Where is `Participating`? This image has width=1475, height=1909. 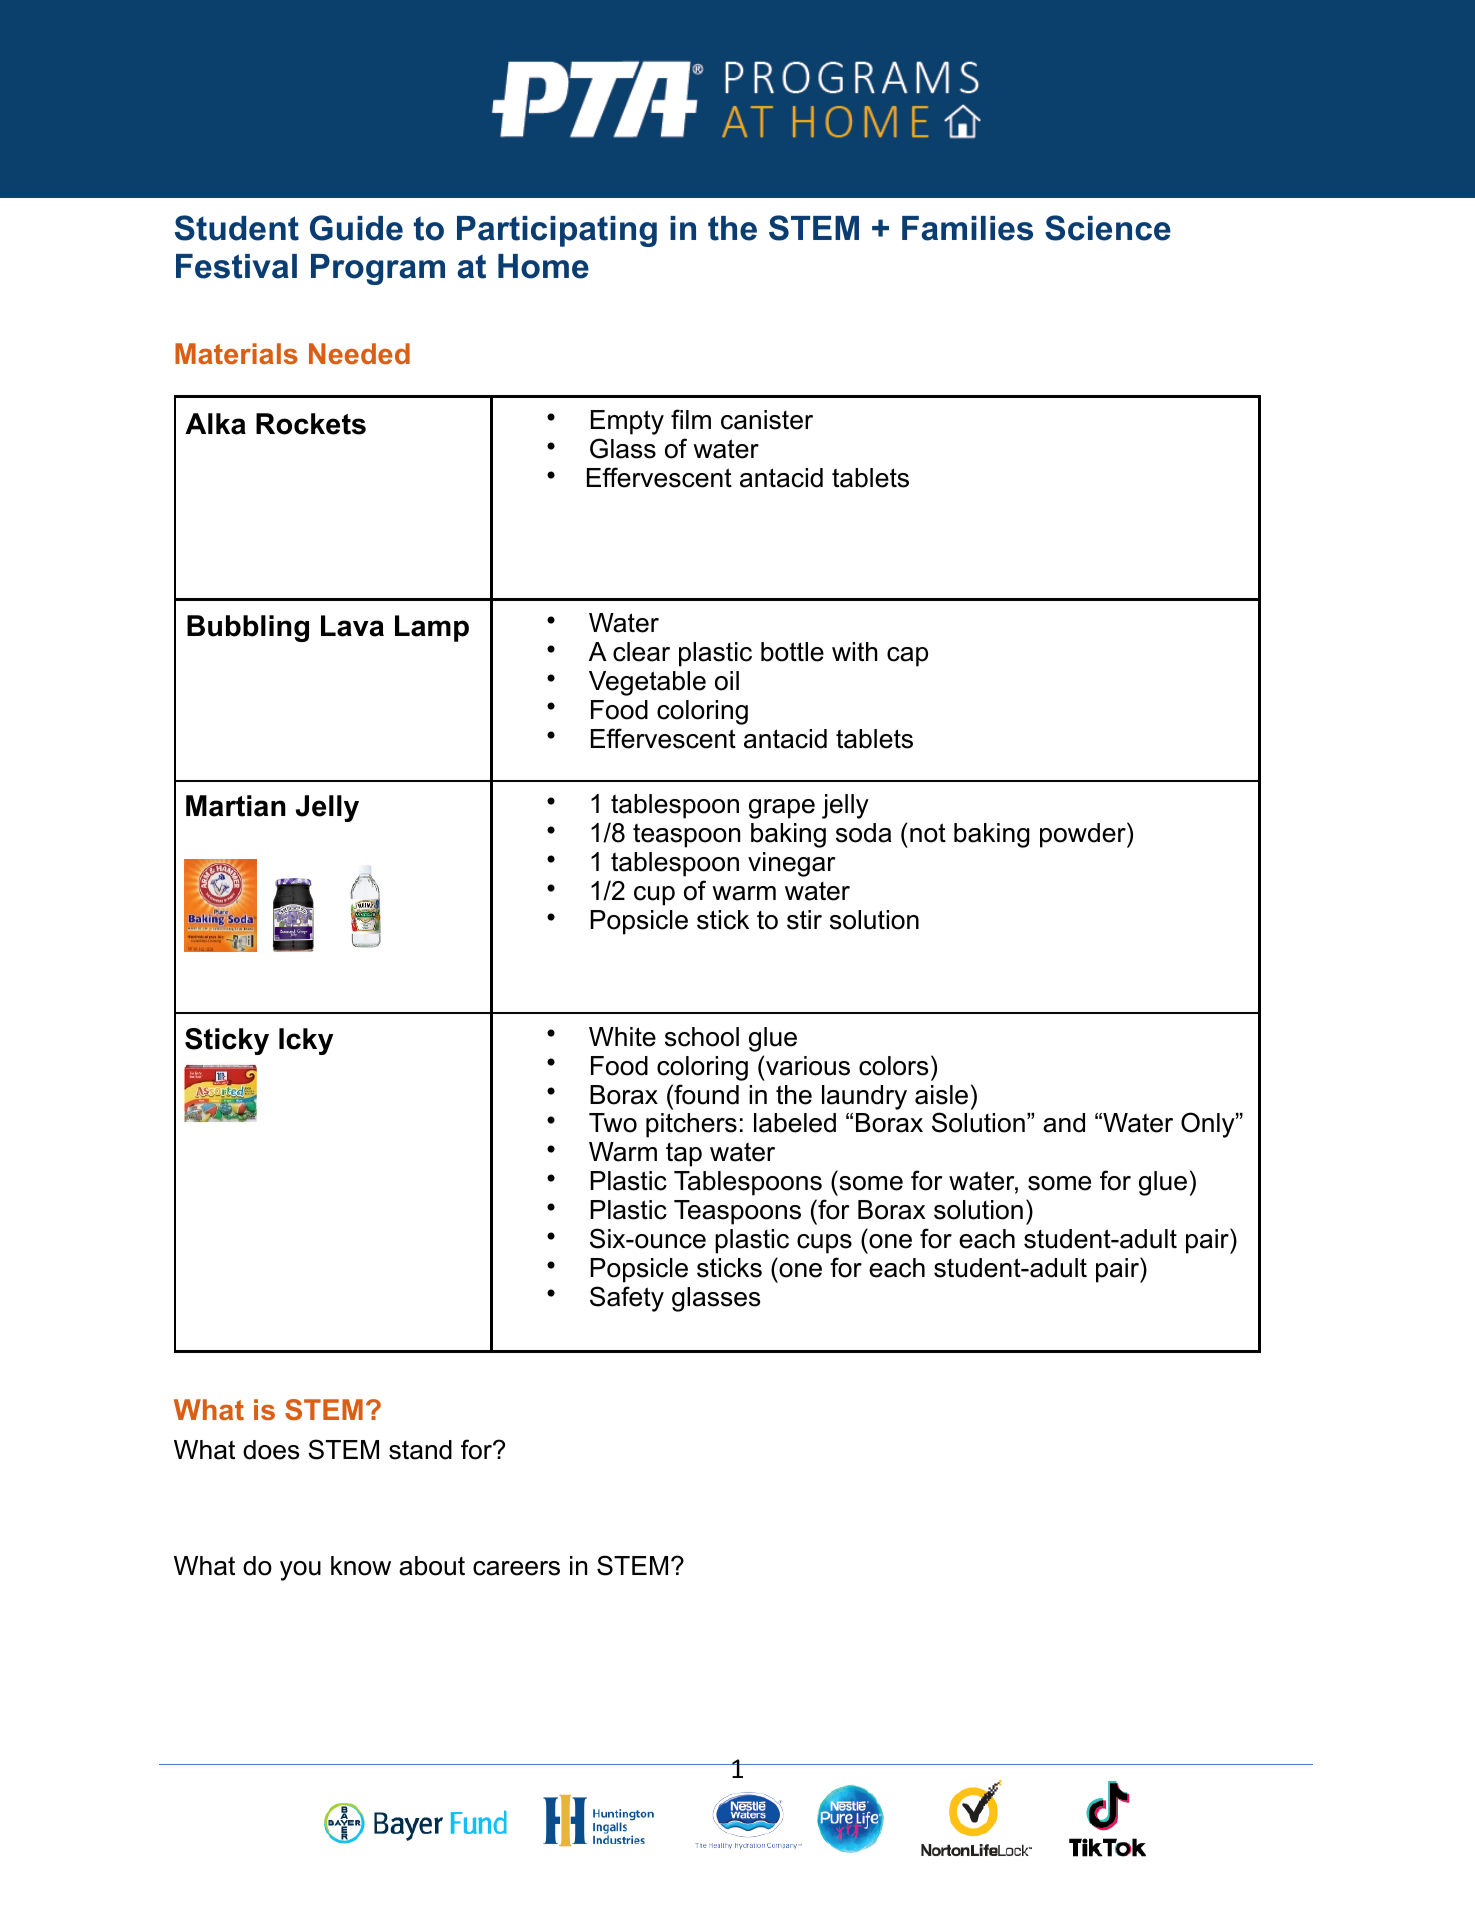
Participating is located at coordinates (557, 231).
